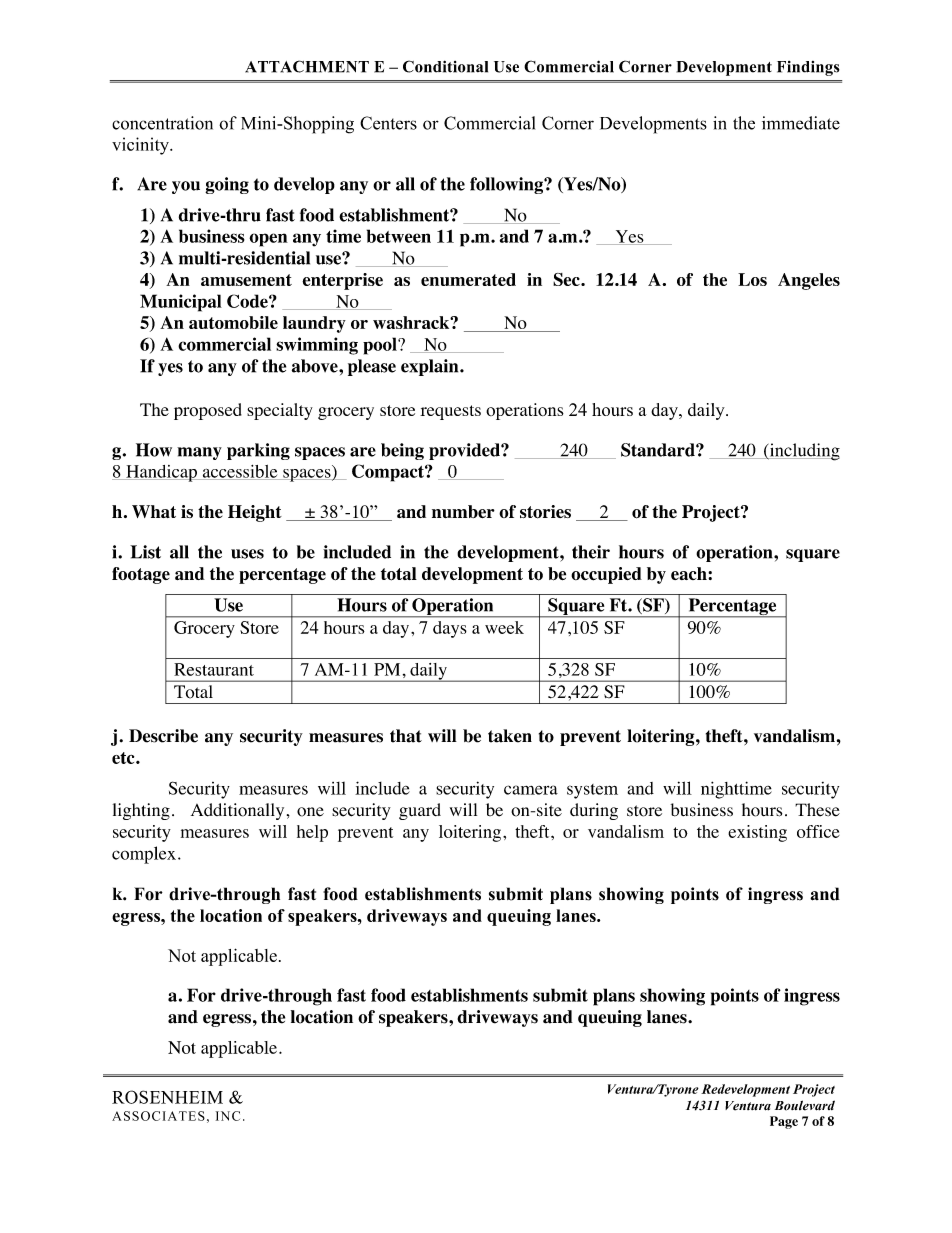 The image size is (952, 1233). I want to click on immediate, so click(801, 123).
